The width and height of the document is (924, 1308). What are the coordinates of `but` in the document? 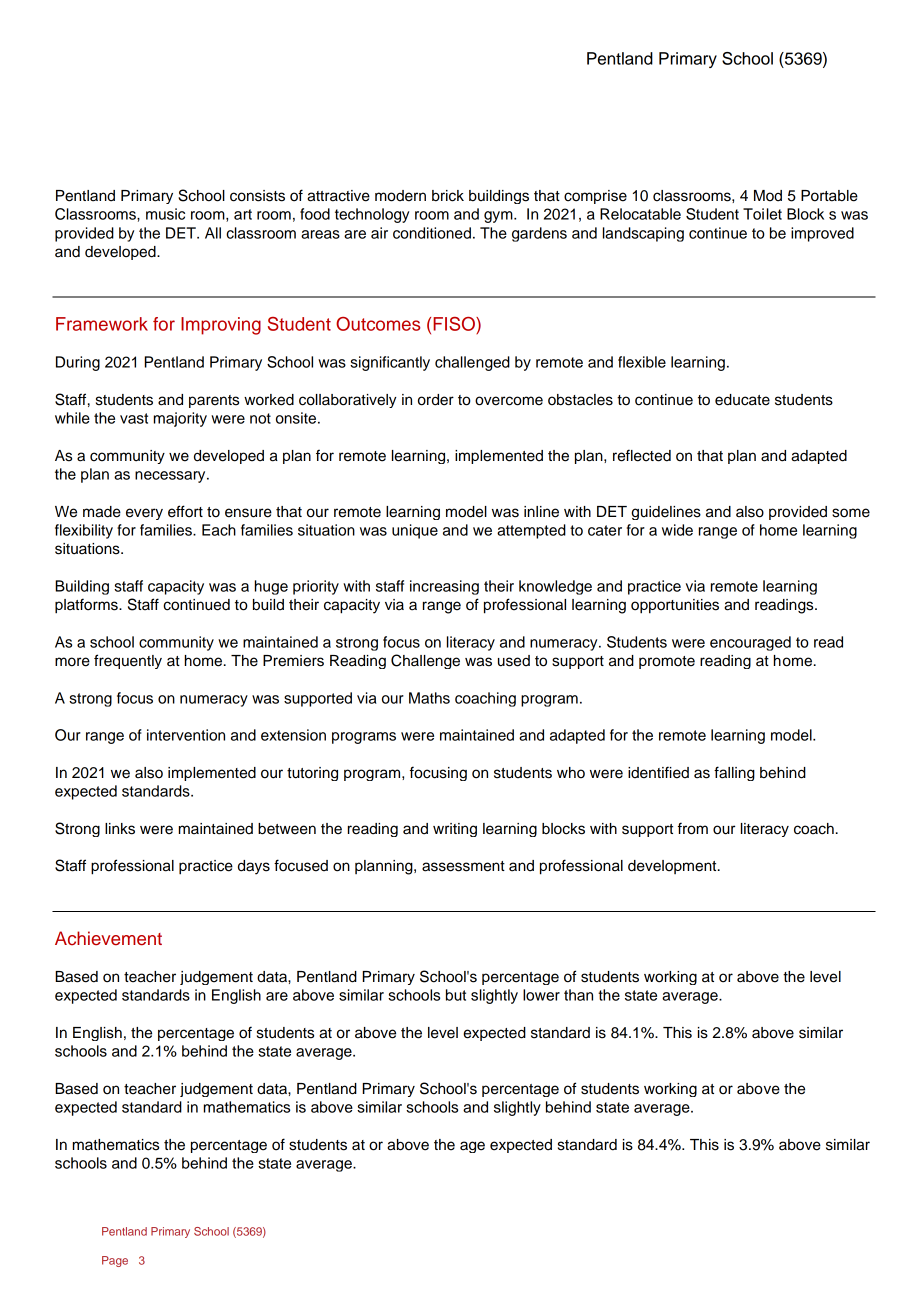 It's located at (456, 995).
